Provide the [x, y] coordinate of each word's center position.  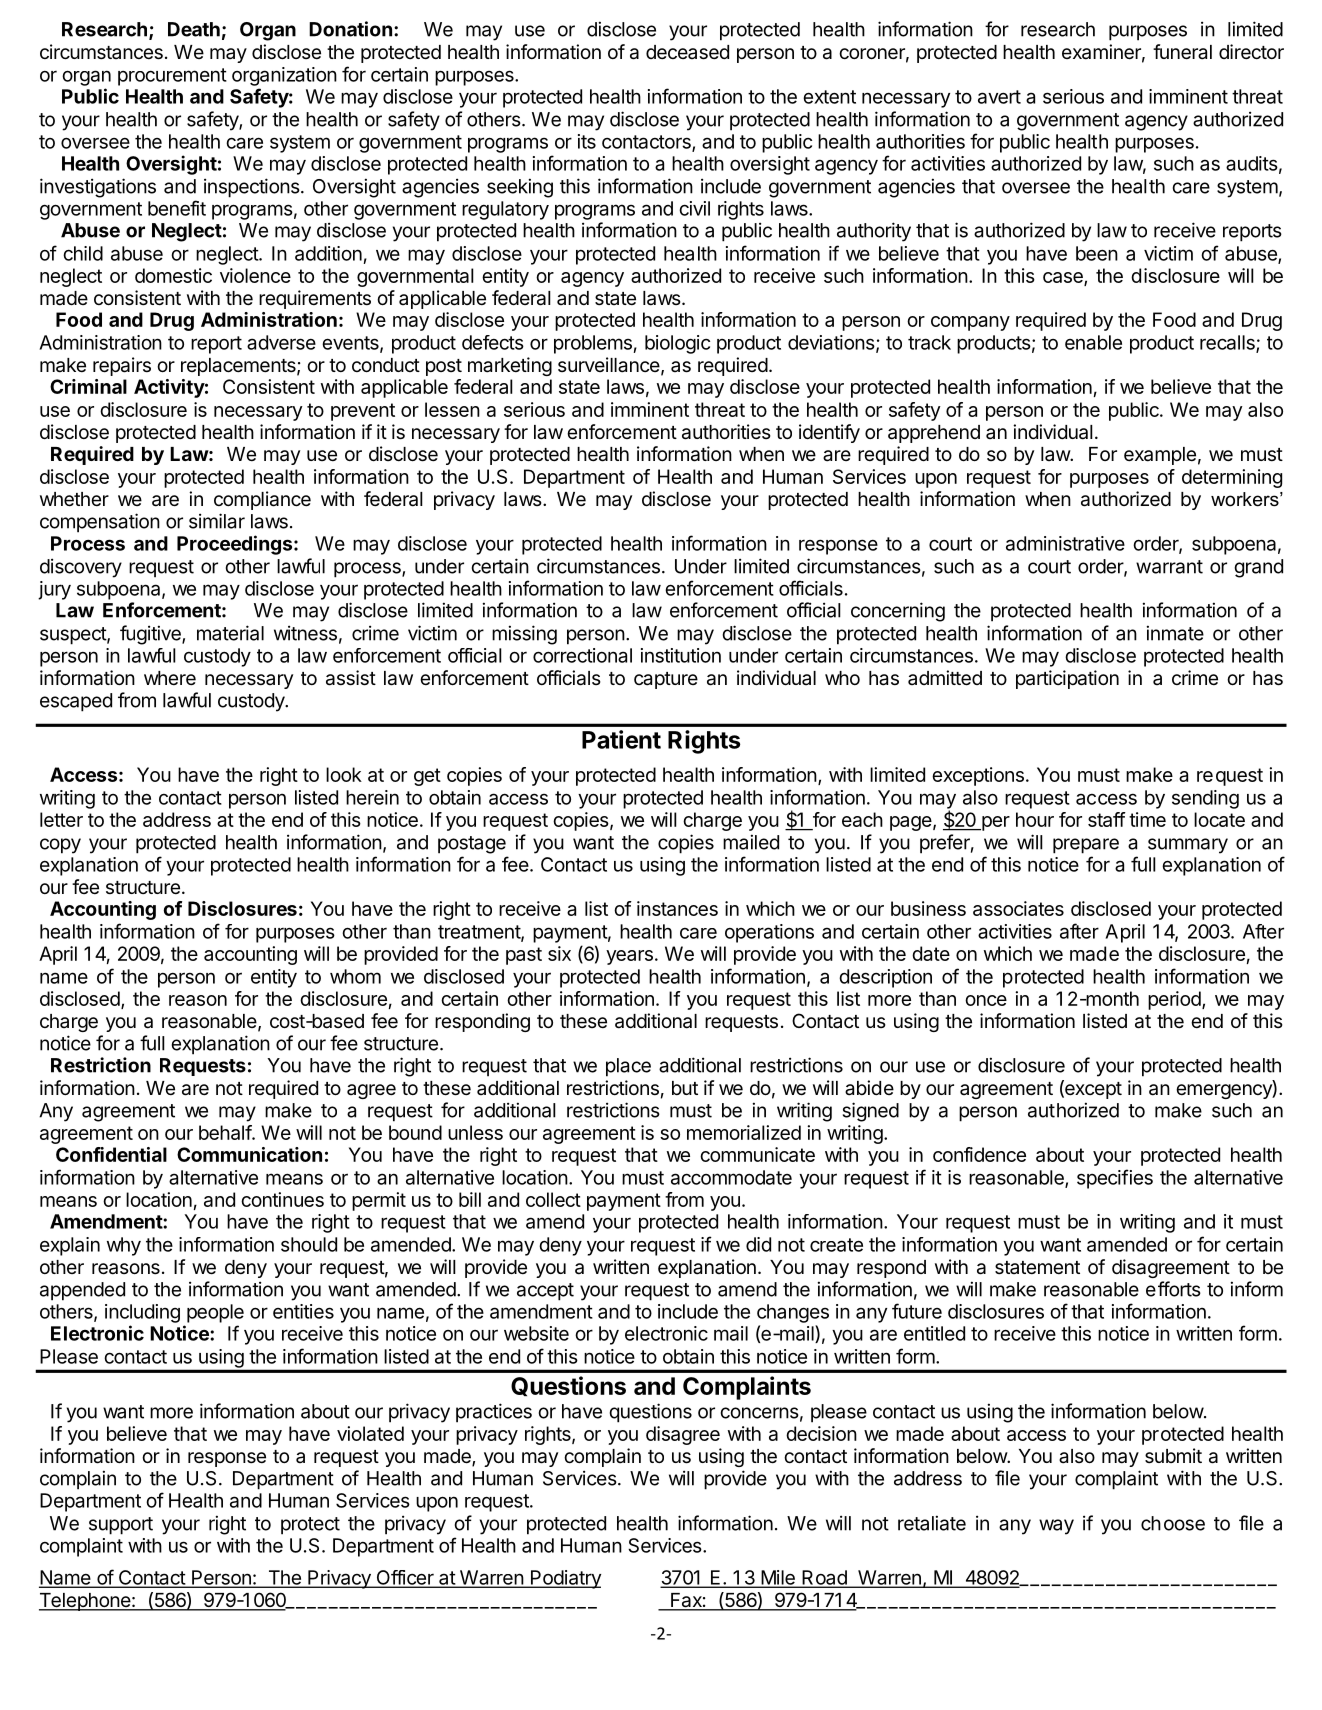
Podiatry [564, 1579]
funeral [1182, 52]
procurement [172, 77]
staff [1107, 819]
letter [61, 819]
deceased [687, 52]
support [121, 1526]
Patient [621, 739]
